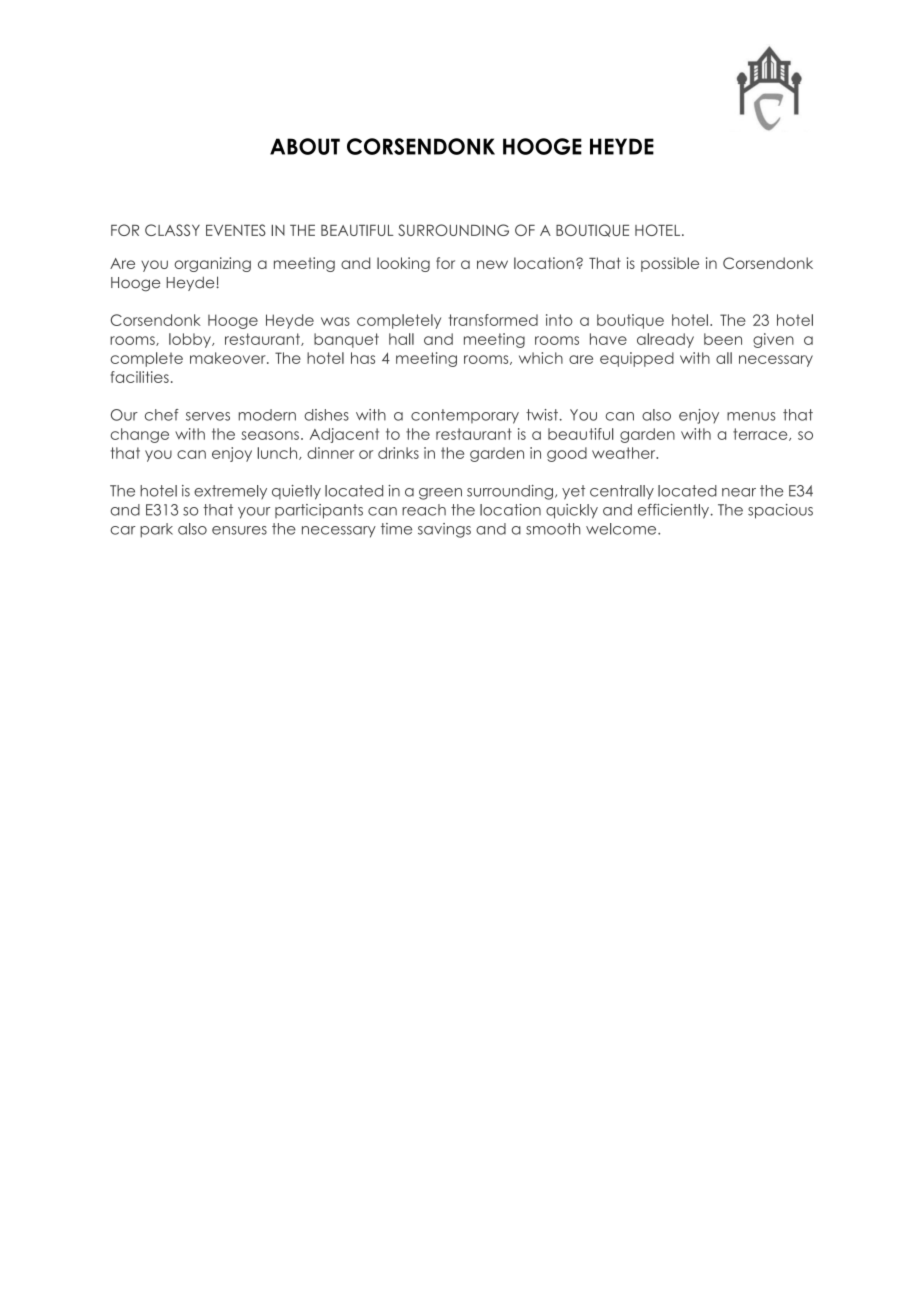 This screenshot has width=924, height=1308. I want to click on ABOUT, so click(305, 146).
